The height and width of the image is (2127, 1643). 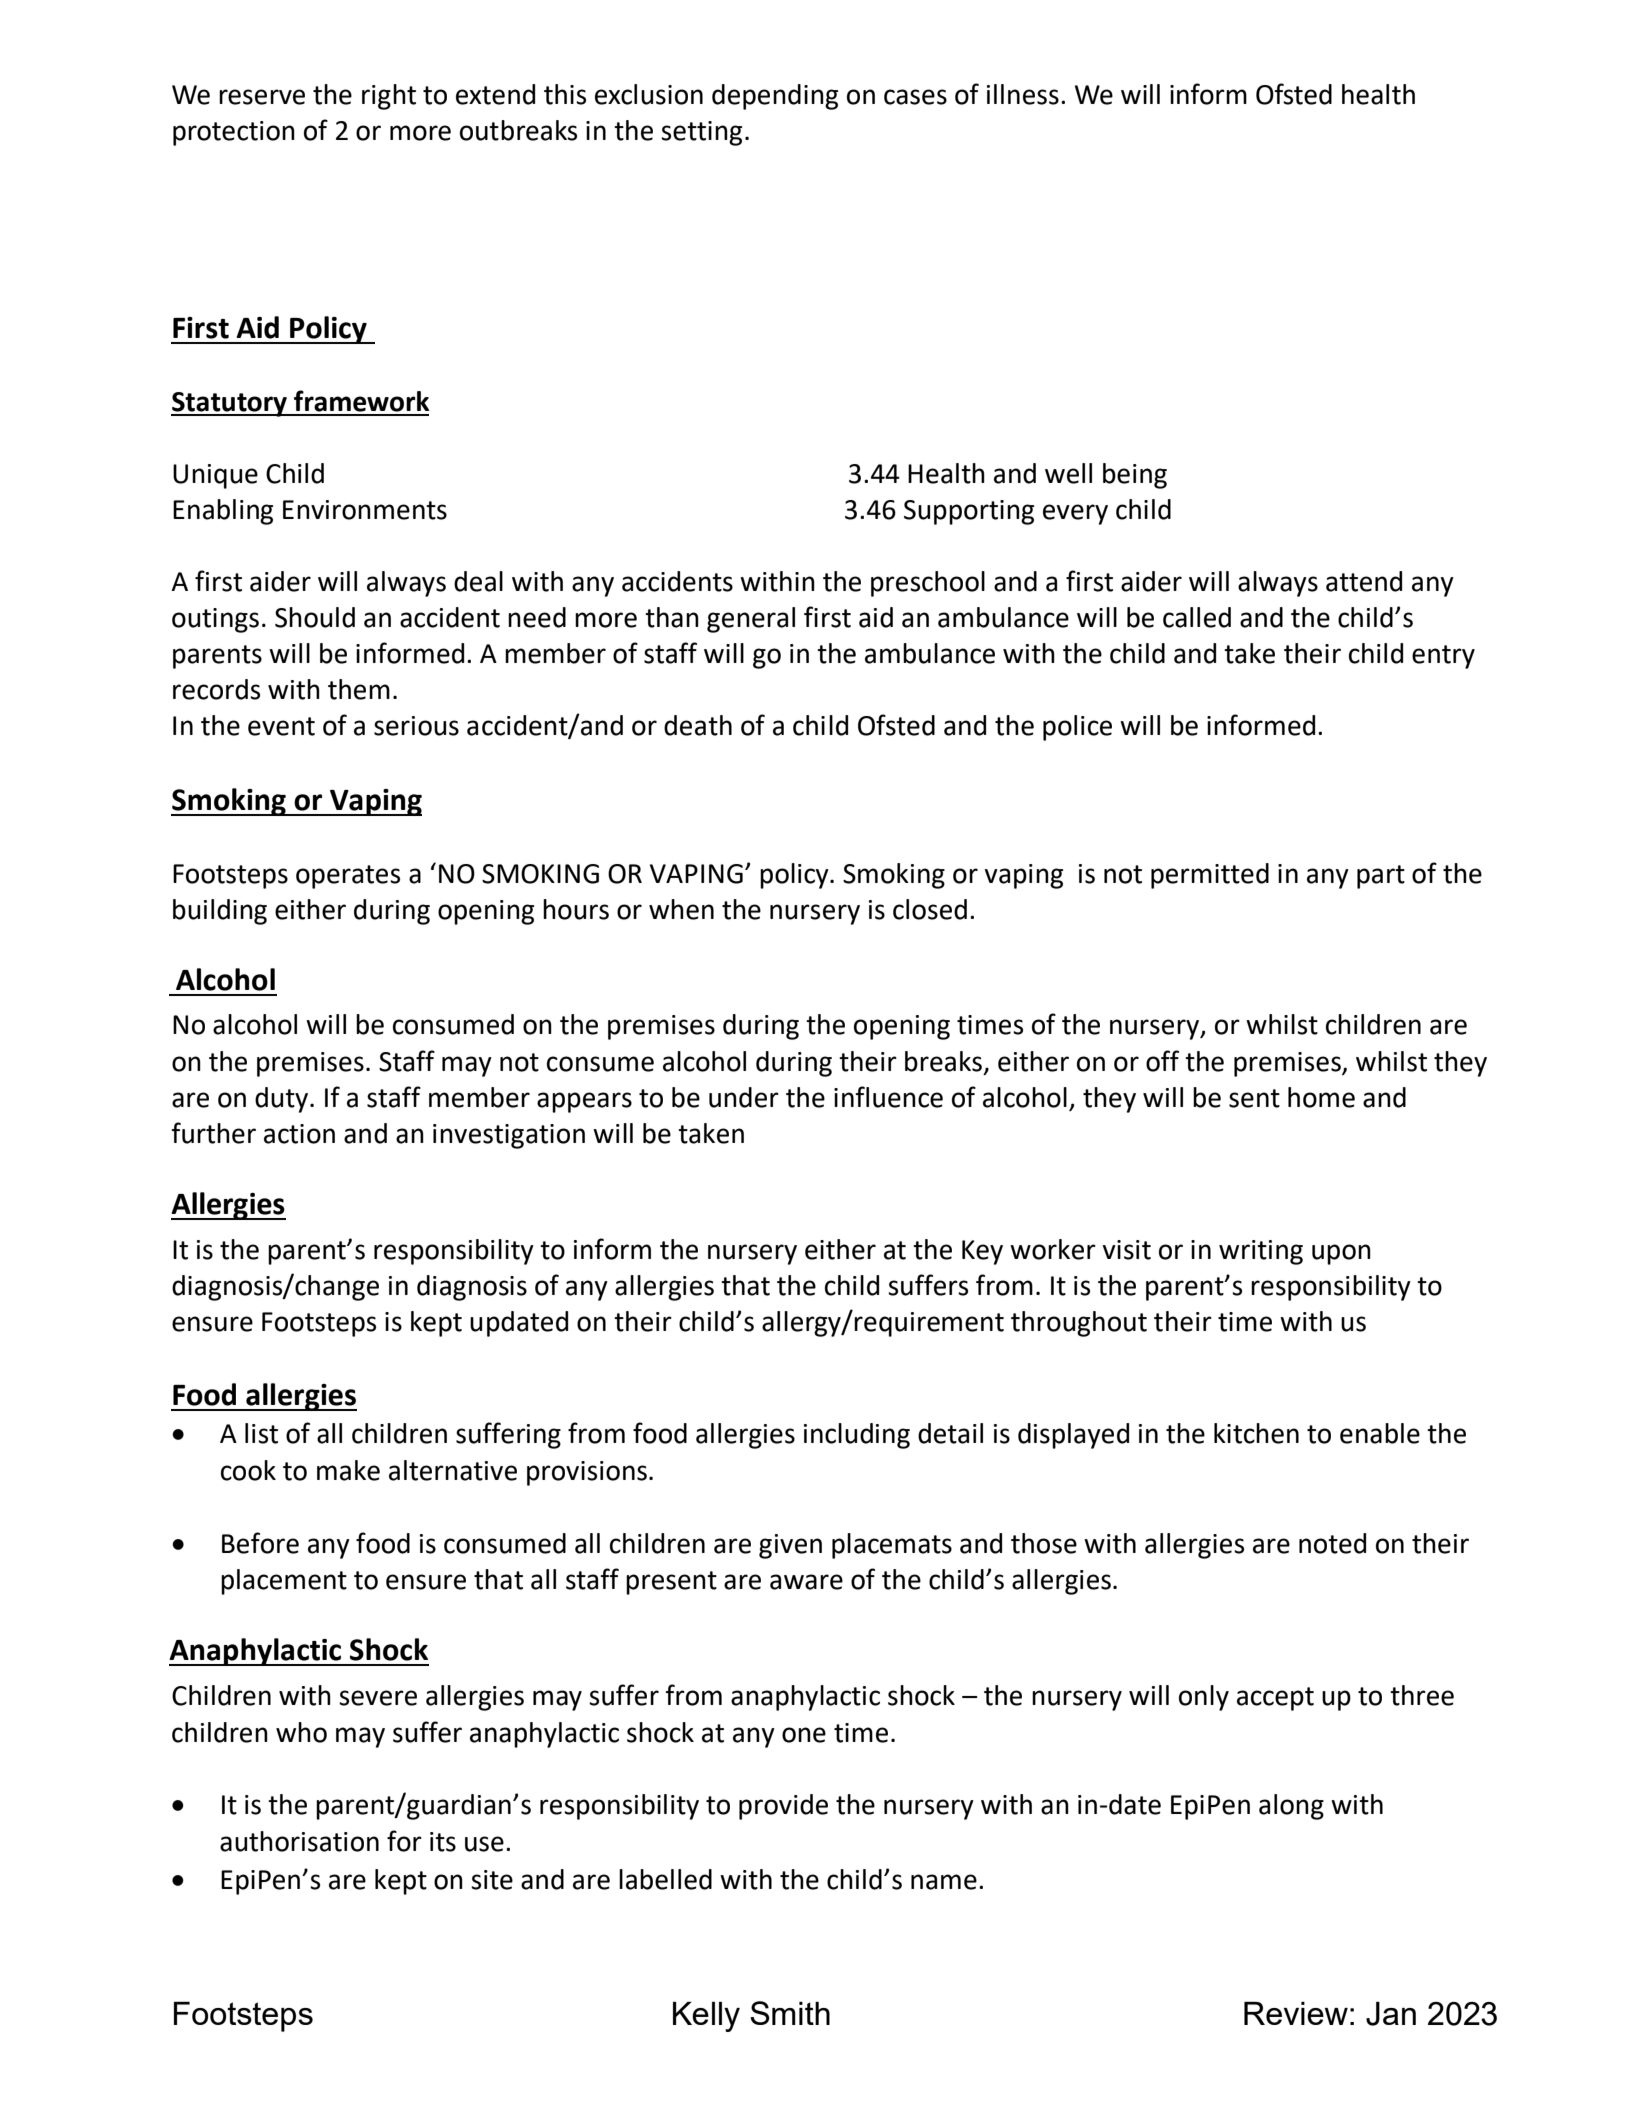 What do you see at coordinates (348, 1470) in the image?
I see `make` at bounding box center [348, 1470].
